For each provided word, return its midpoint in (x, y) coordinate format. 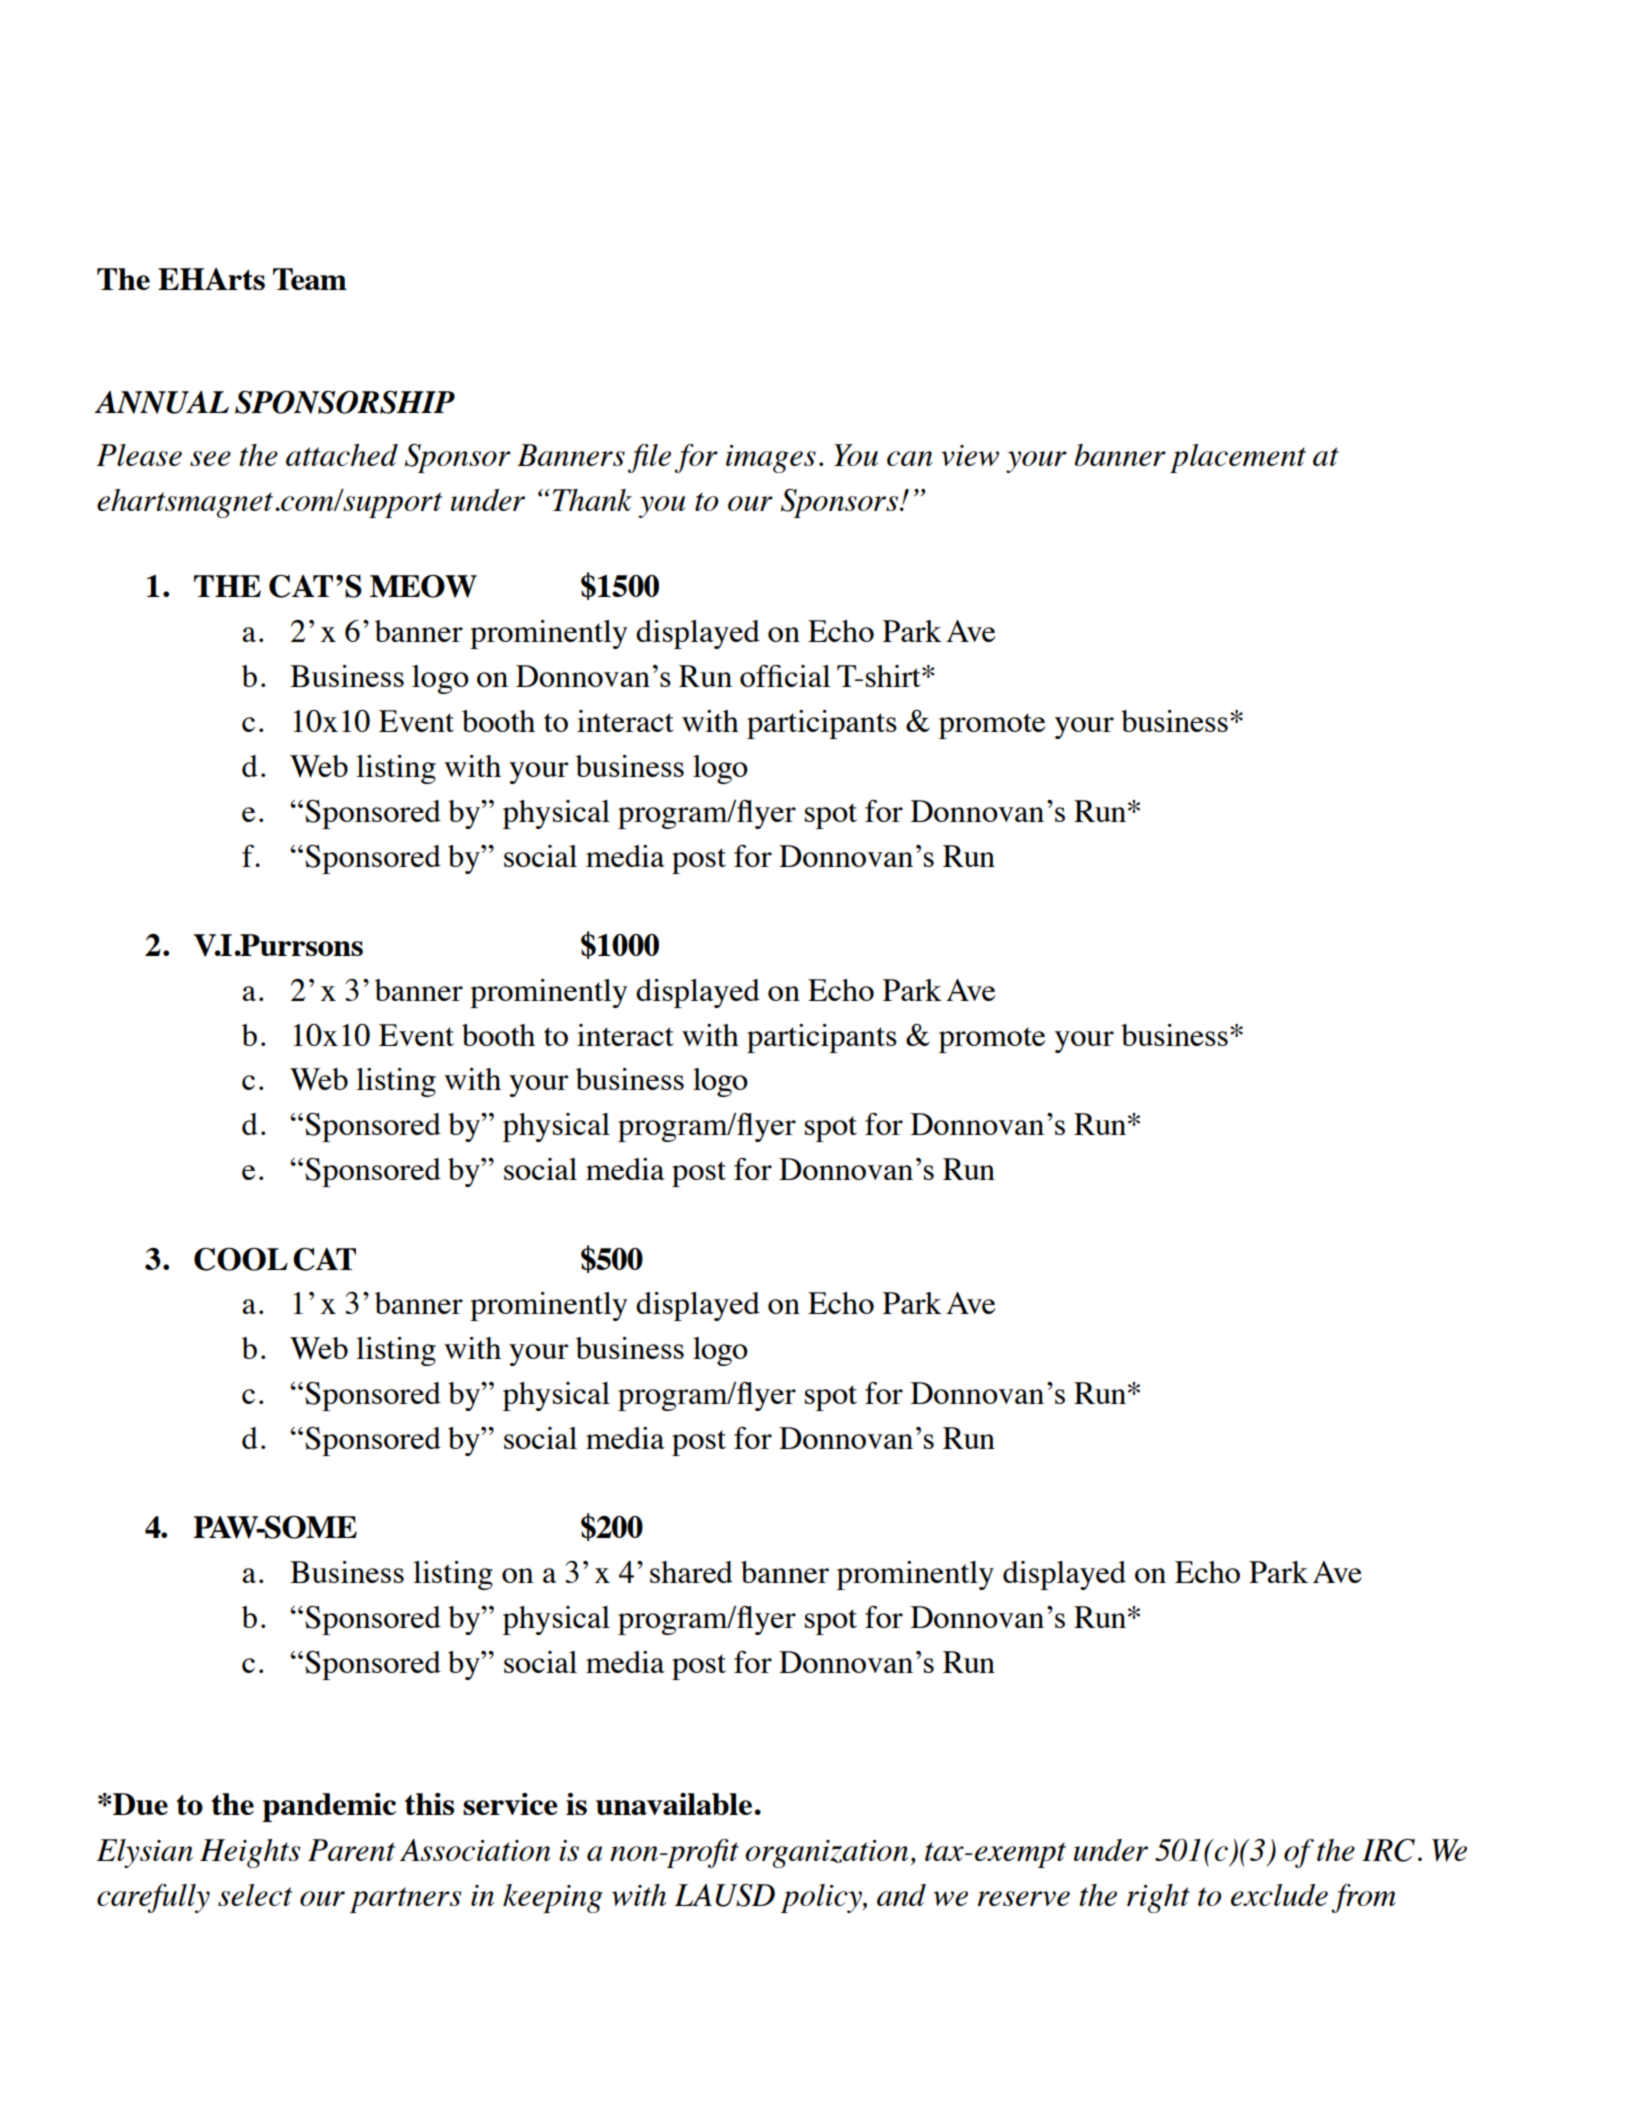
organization (826, 1854)
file (649, 458)
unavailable (674, 1804)
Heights (250, 1853)
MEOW (423, 586)
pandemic (329, 1807)
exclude (1279, 1895)
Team (310, 279)
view (970, 455)
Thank (592, 500)
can (910, 458)
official (785, 676)
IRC (1388, 1850)
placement (1238, 458)
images (771, 459)
